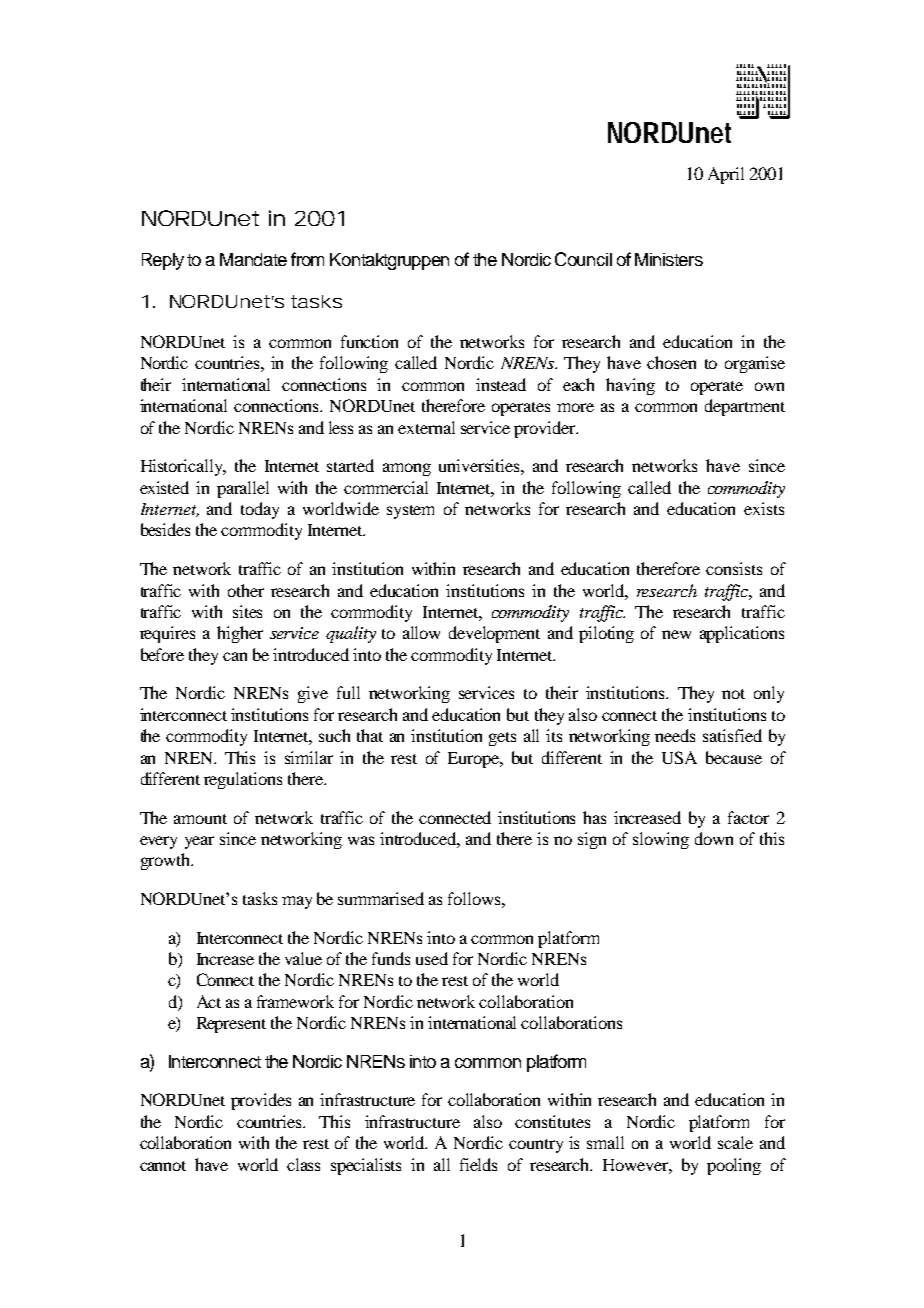 This screenshot has height=1308, width=924. What do you see at coordinates (583, 259) in the screenshot?
I see `Council` at bounding box center [583, 259].
